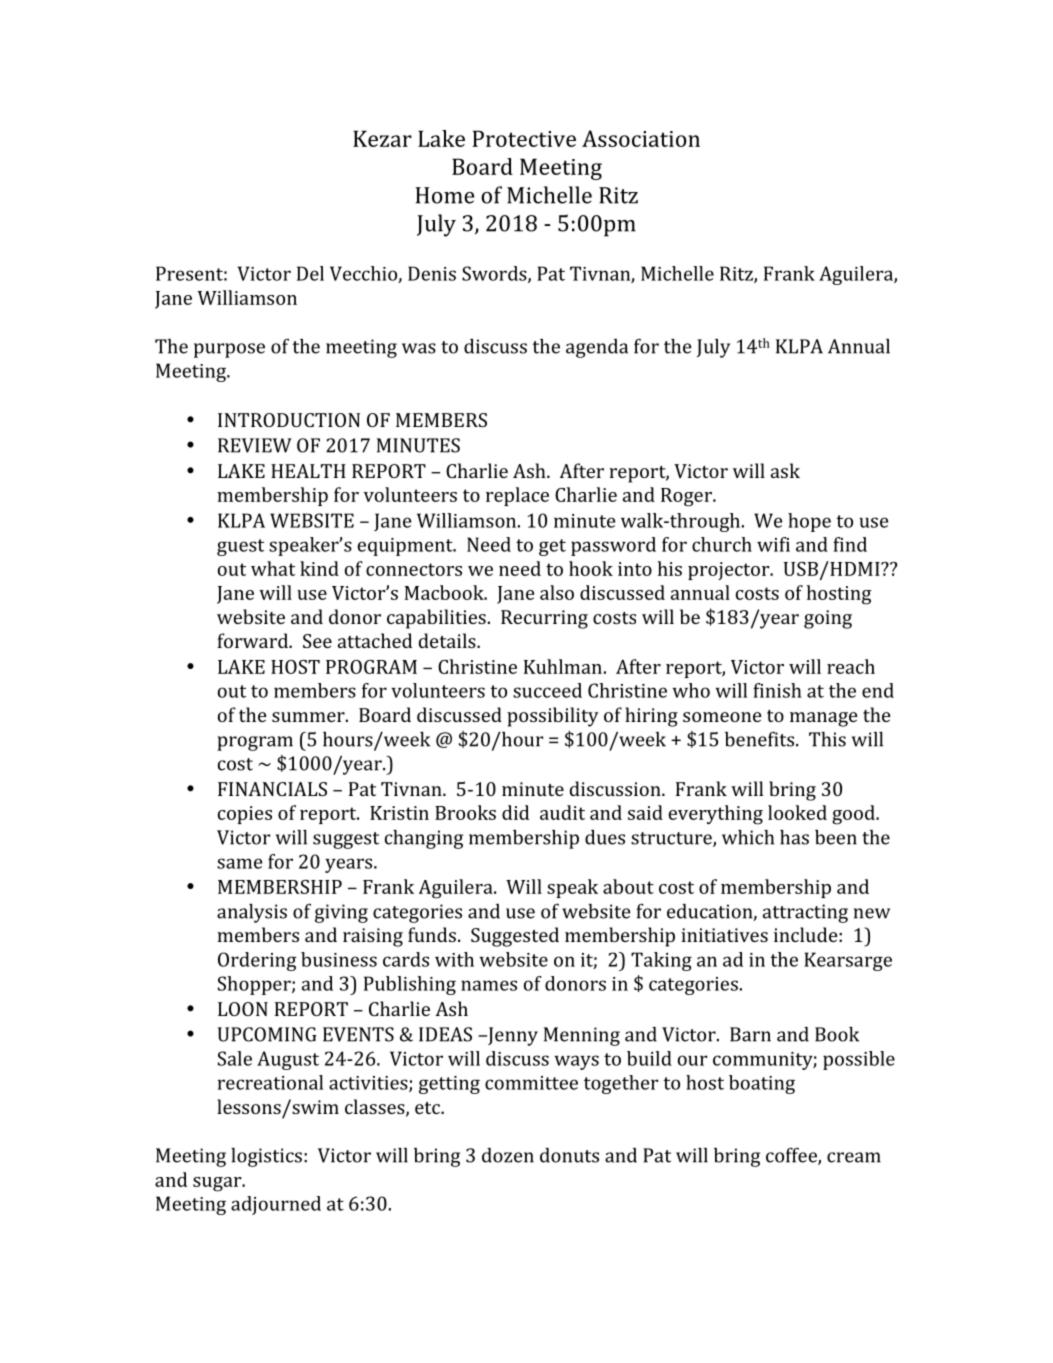 The image size is (1053, 1363). What do you see at coordinates (272, 789) in the screenshot?
I see `FINANCIALS` at bounding box center [272, 789].
